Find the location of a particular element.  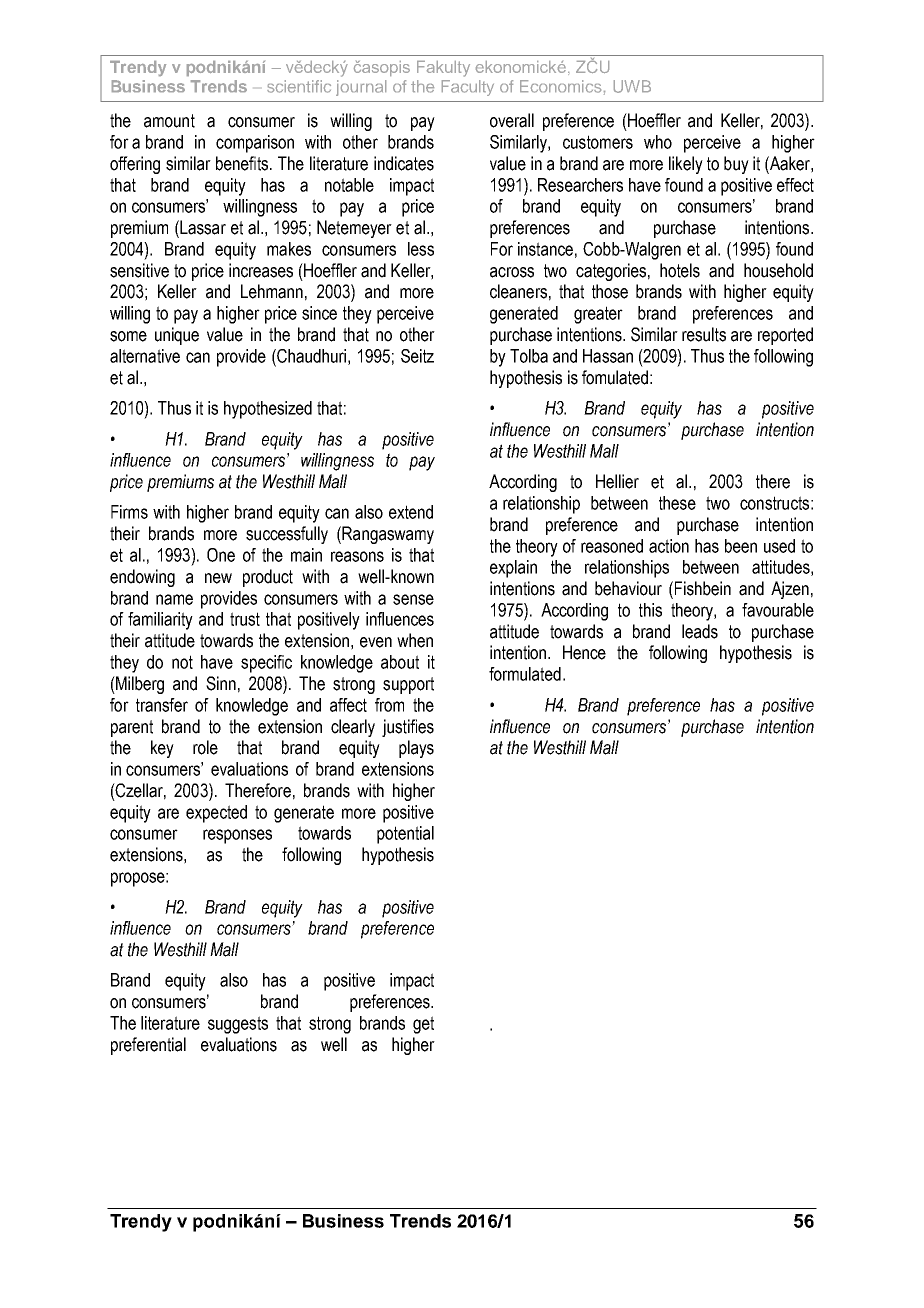

hotels is located at coordinates (680, 270).
